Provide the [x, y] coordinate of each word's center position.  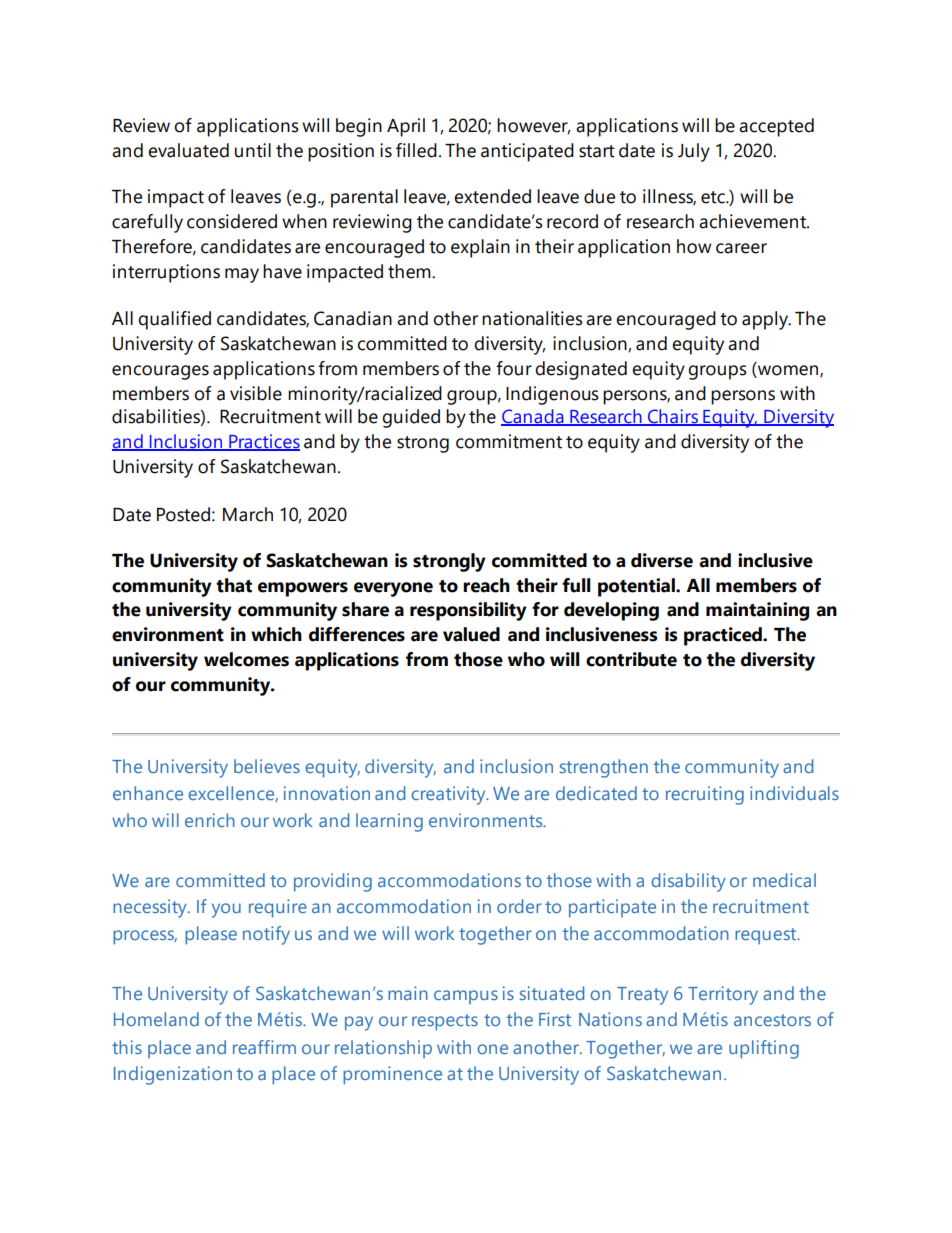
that [234, 585]
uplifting [764, 1049]
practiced [724, 636]
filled [416, 150]
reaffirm [264, 1047]
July [694, 152]
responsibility [468, 611]
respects [445, 1022]
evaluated [188, 150]
